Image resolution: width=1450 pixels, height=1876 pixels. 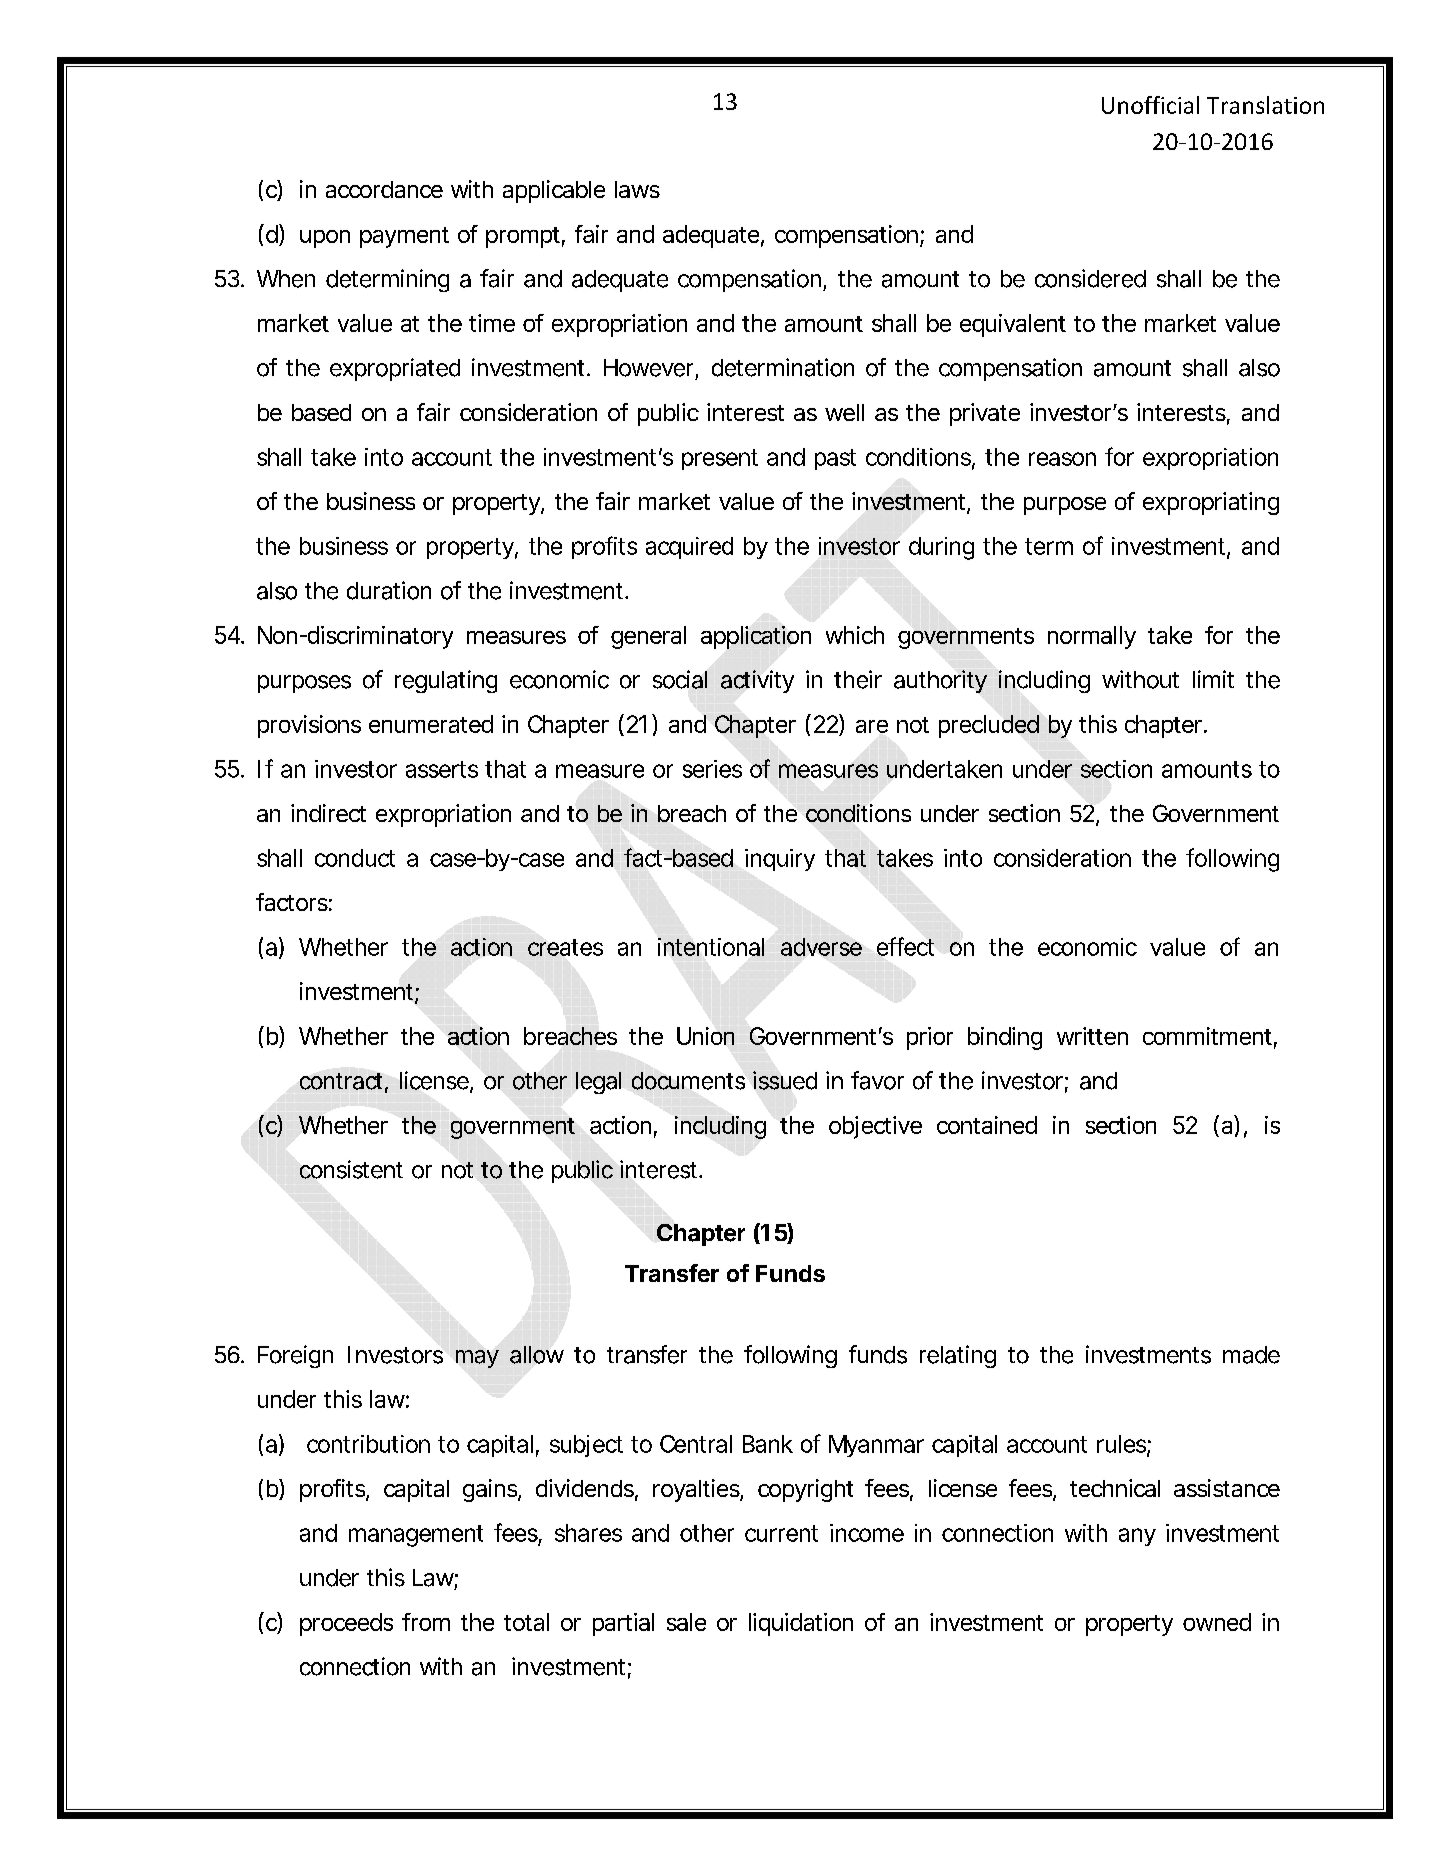 I want to click on management, so click(x=416, y=1536).
